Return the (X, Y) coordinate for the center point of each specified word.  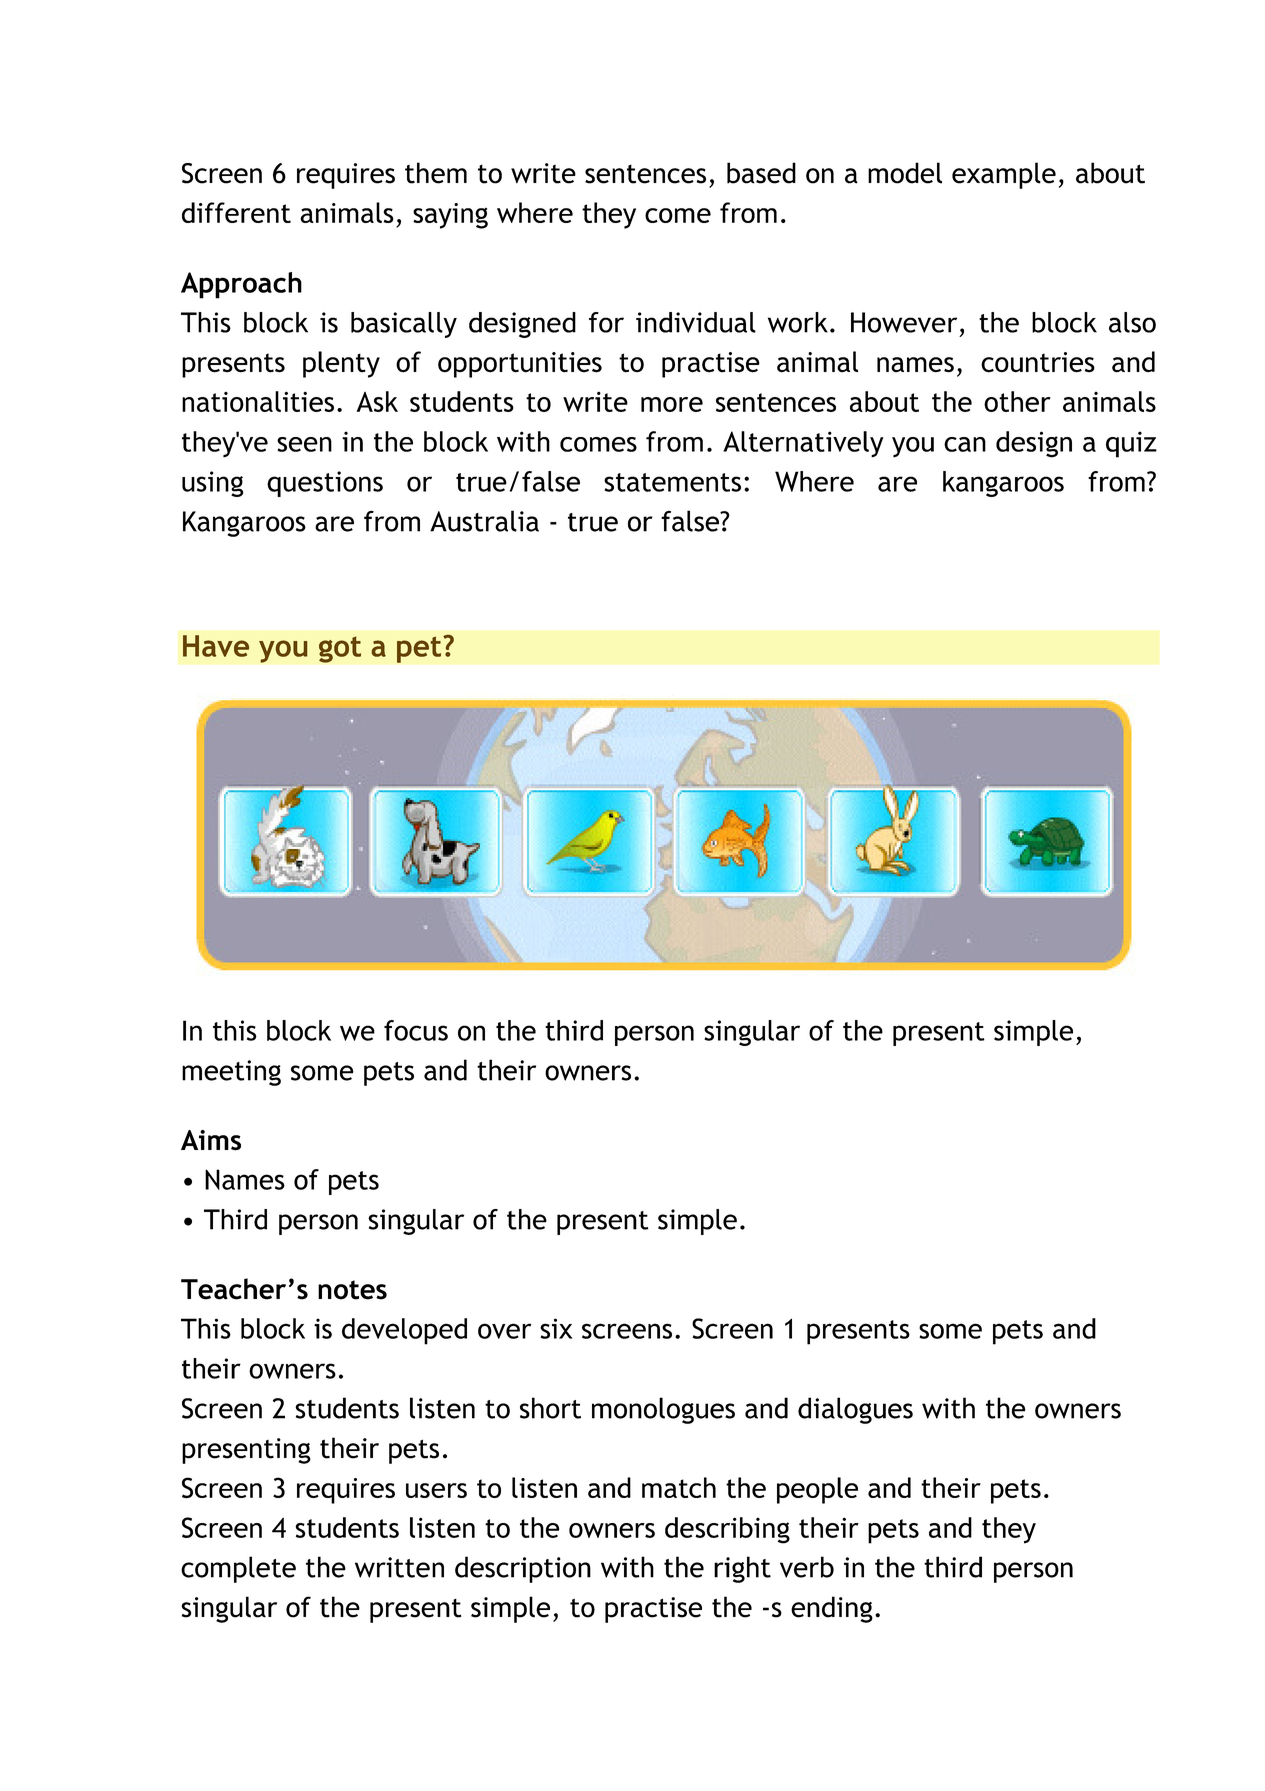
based (761, 173)
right (742, 1569)
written (399, 1567)
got (340, 649)
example (1004, 175)
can (965, 444)
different (236, 212)
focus (416, 1030)
